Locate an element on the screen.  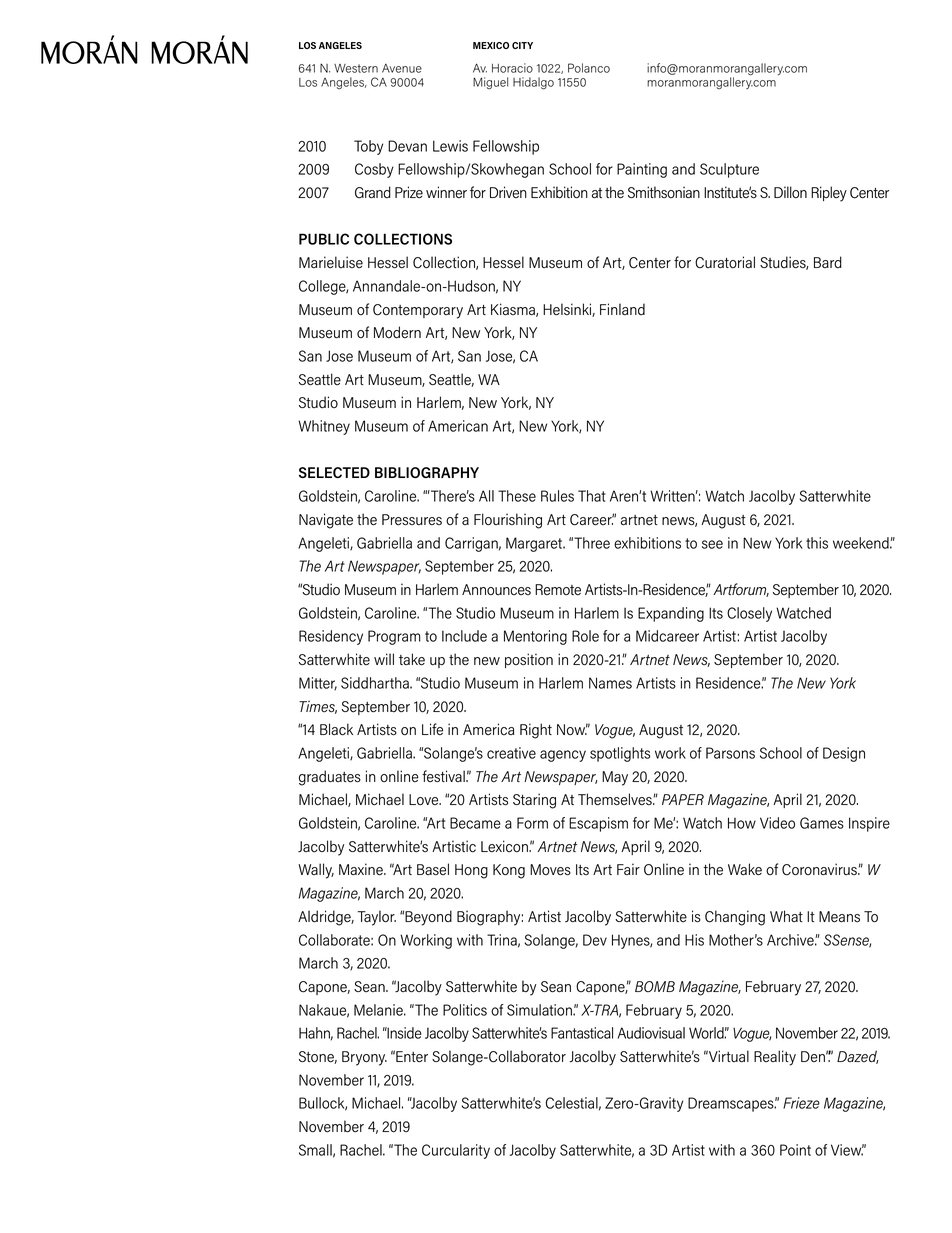
Hidalgo is located at coordinates (533, 83).
